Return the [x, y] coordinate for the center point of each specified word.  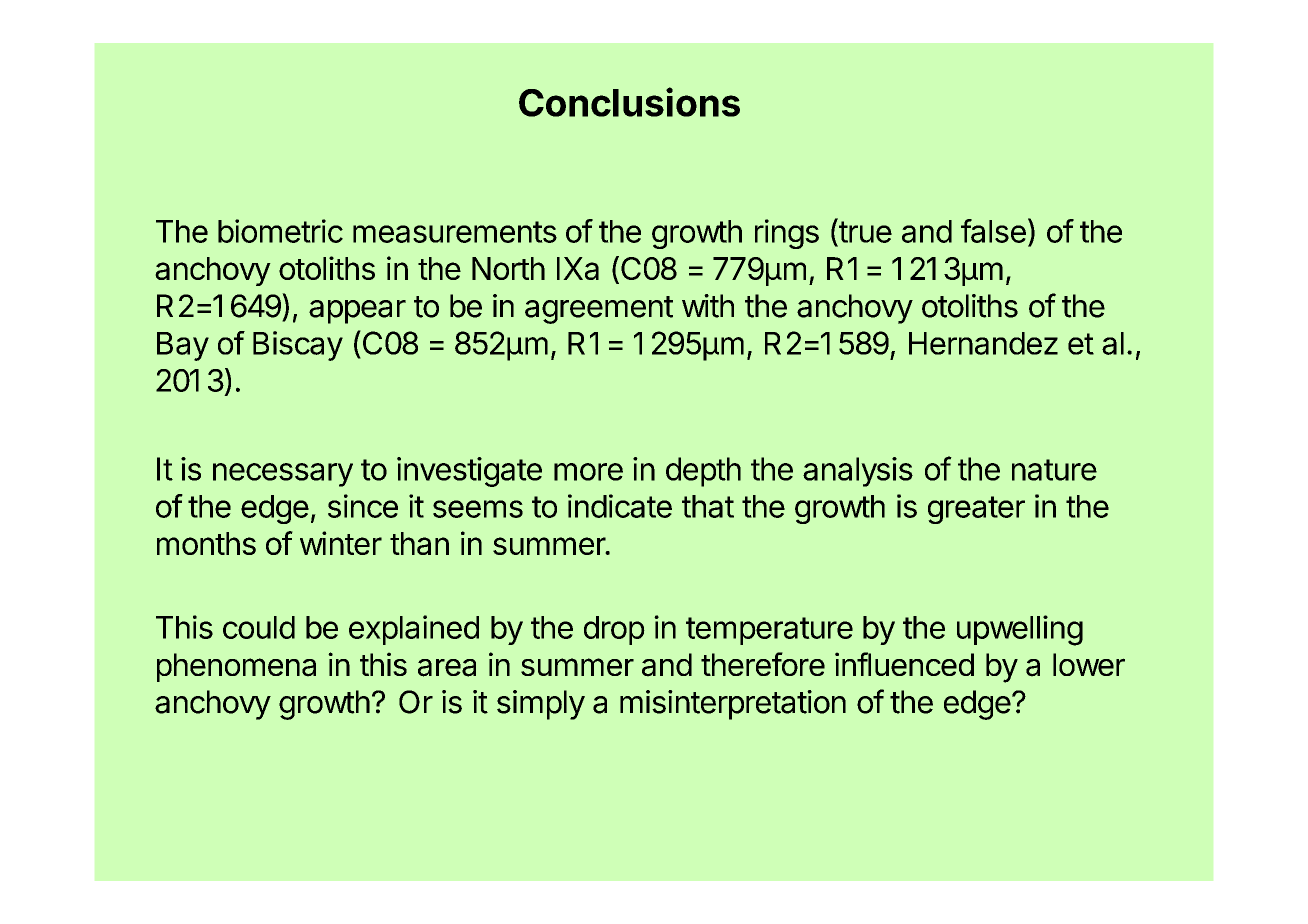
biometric [280, 231]
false [993, 231]
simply [541, 705]
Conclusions [629, 102]
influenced [904, 664]
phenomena [236, 667]
